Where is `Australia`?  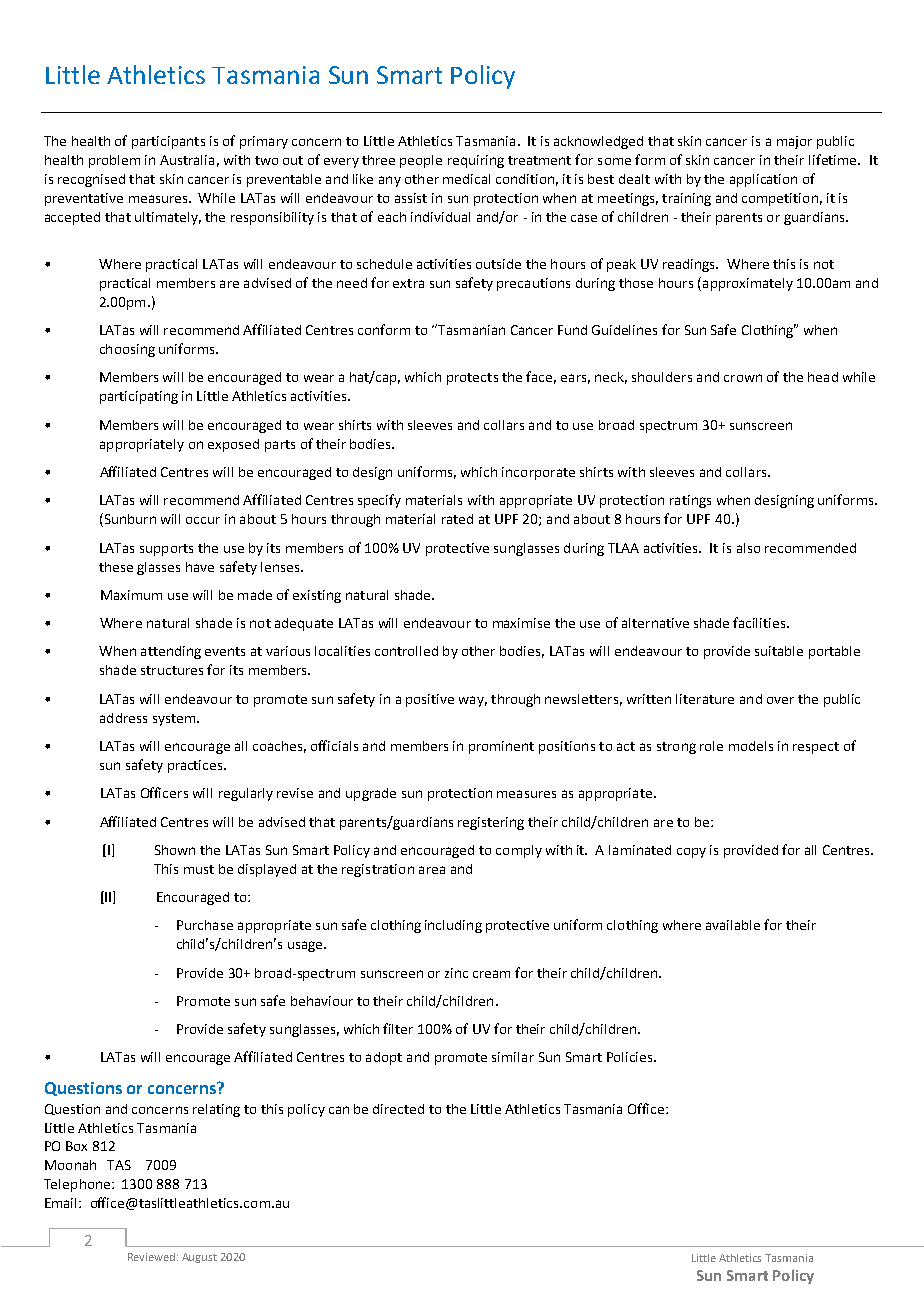
Australia is located at coordinates (187, 160).
